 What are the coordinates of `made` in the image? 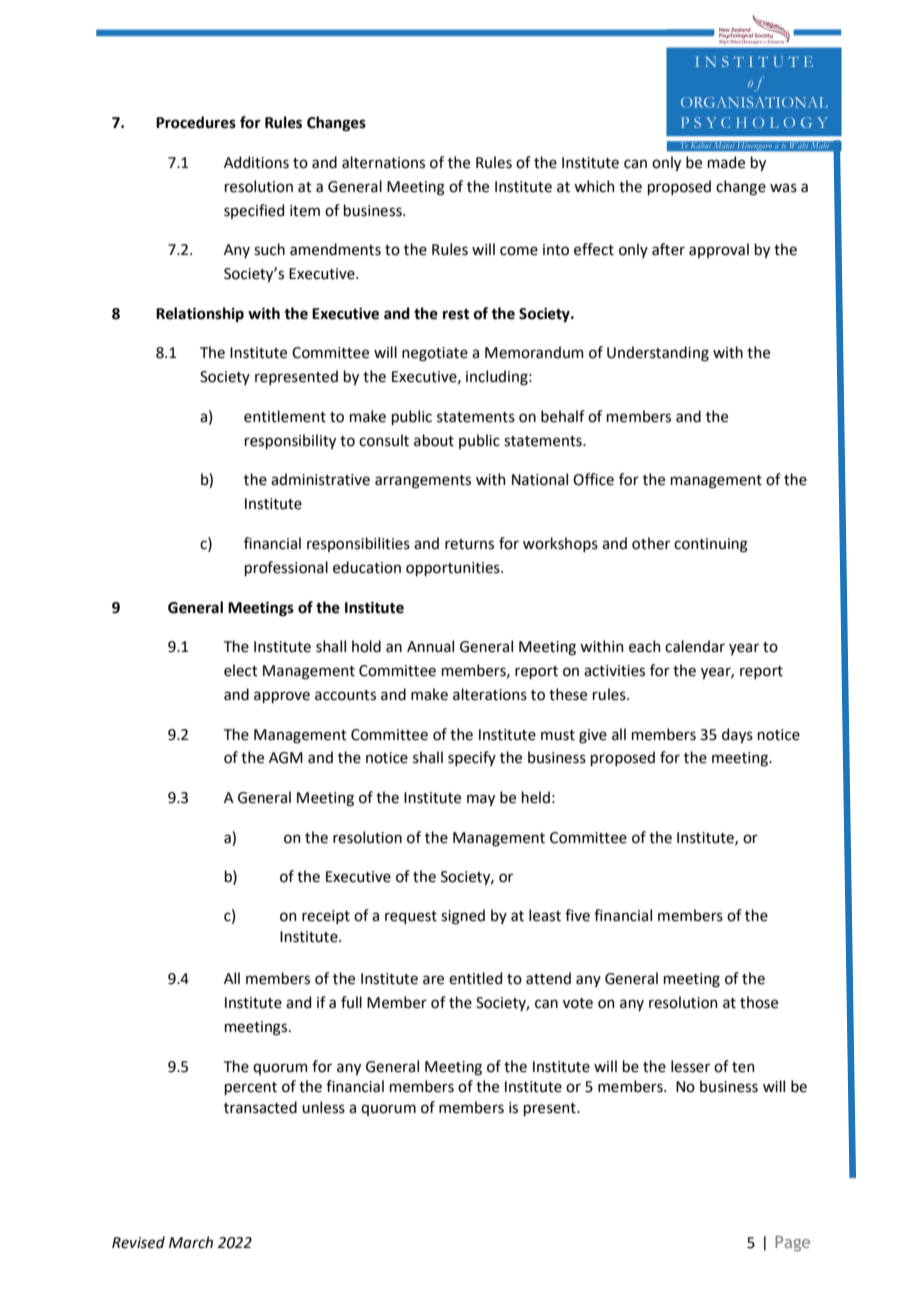 It's located at (726, 162).
